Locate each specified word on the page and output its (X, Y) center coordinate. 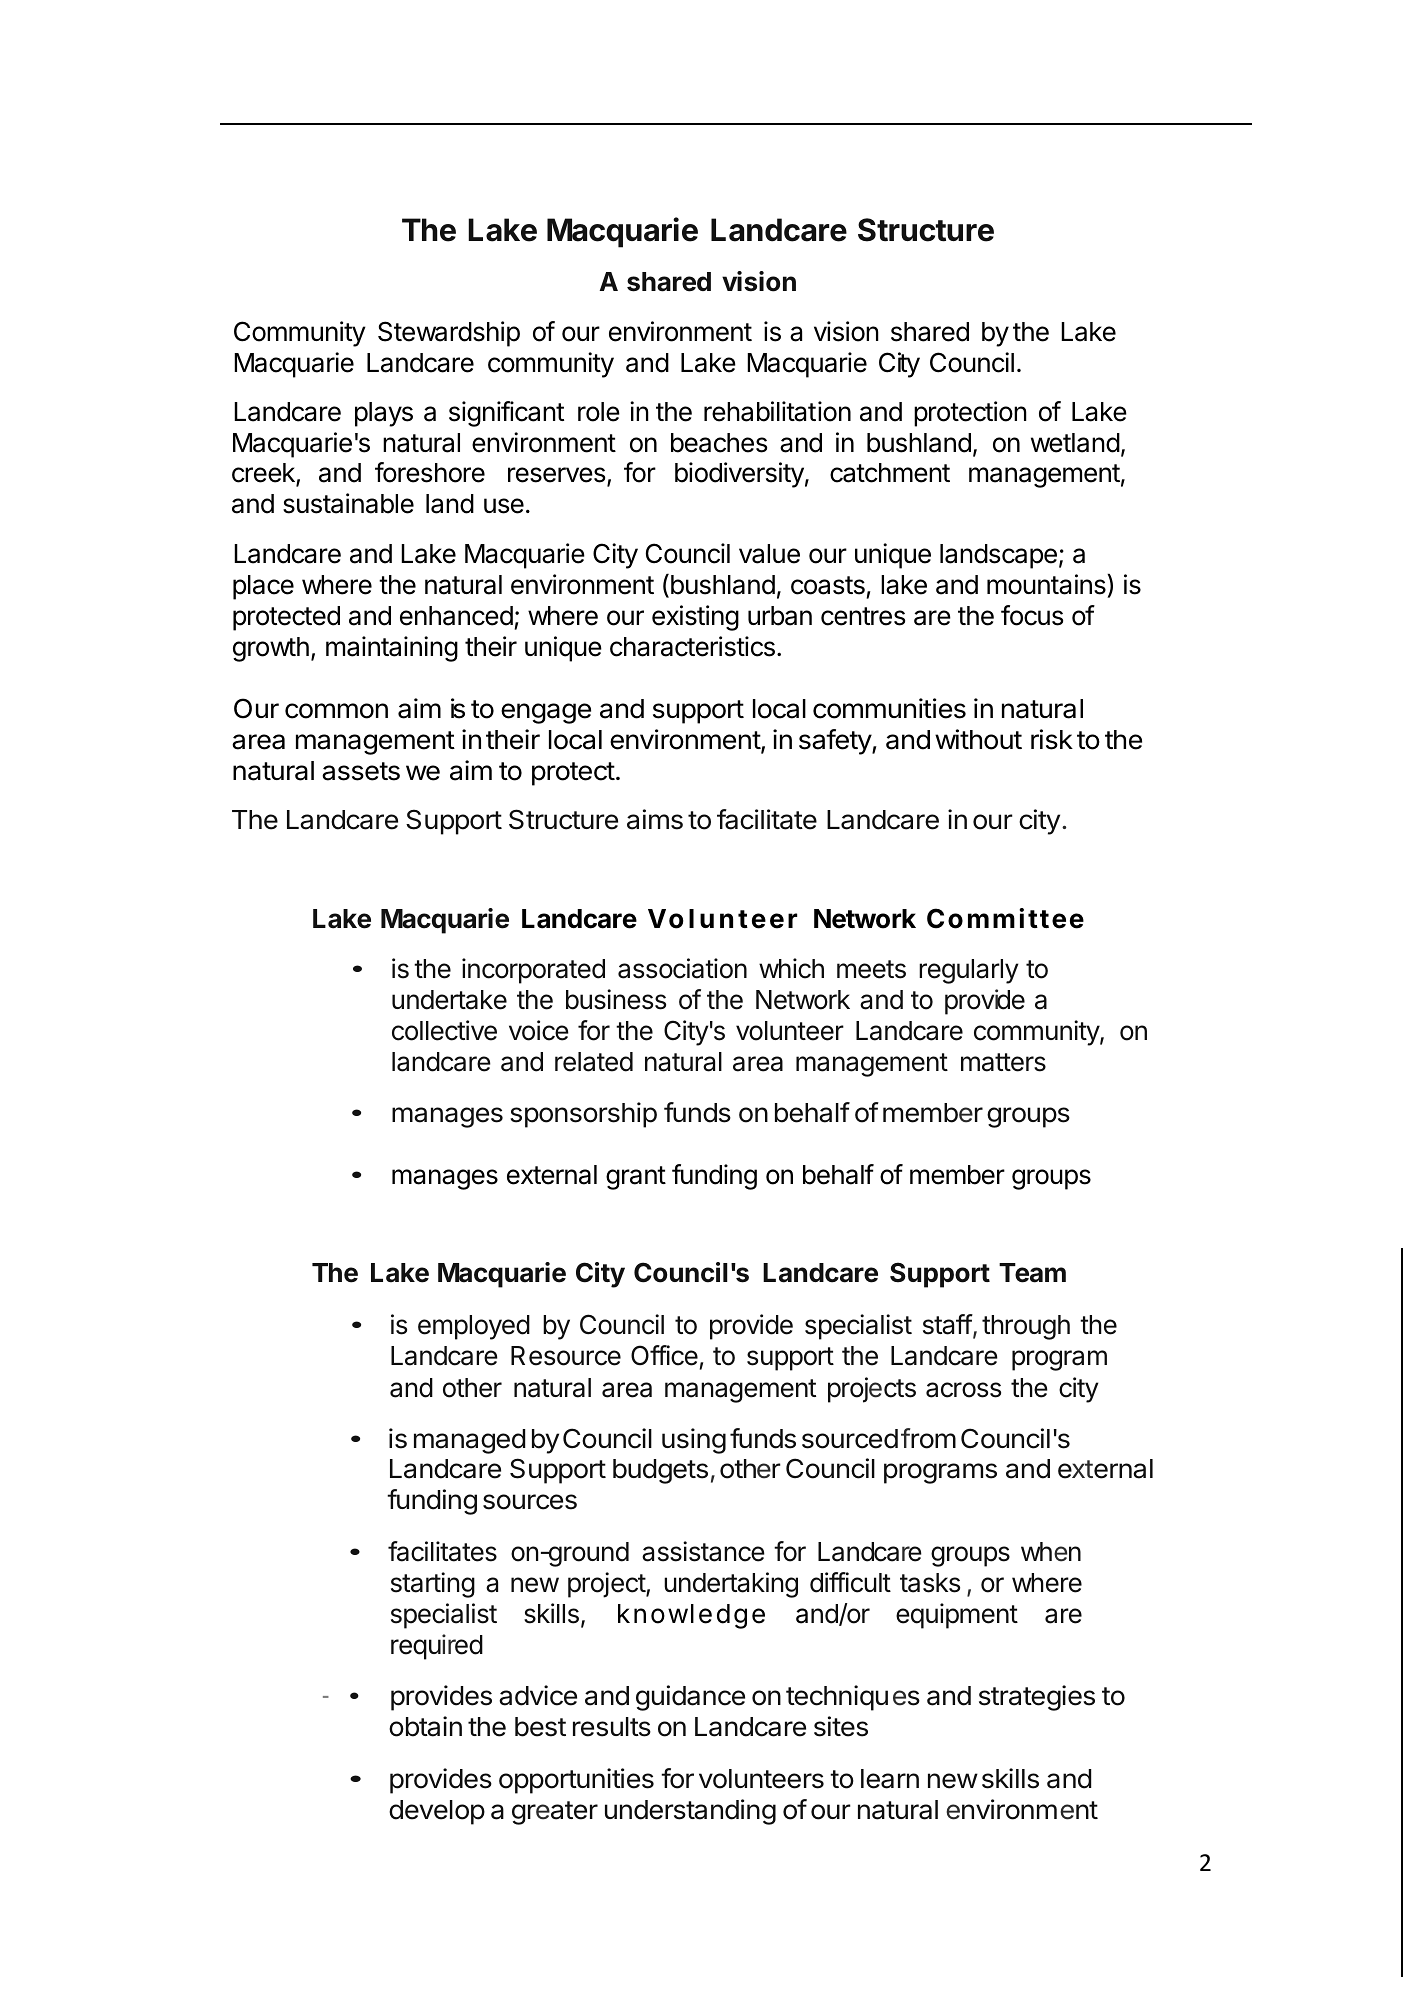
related (594, 1062)
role (599, 412)
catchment (890, 473)
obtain (425, 1726)
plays (384, 414)
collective (444, 1030)
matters (1003, 1062)
